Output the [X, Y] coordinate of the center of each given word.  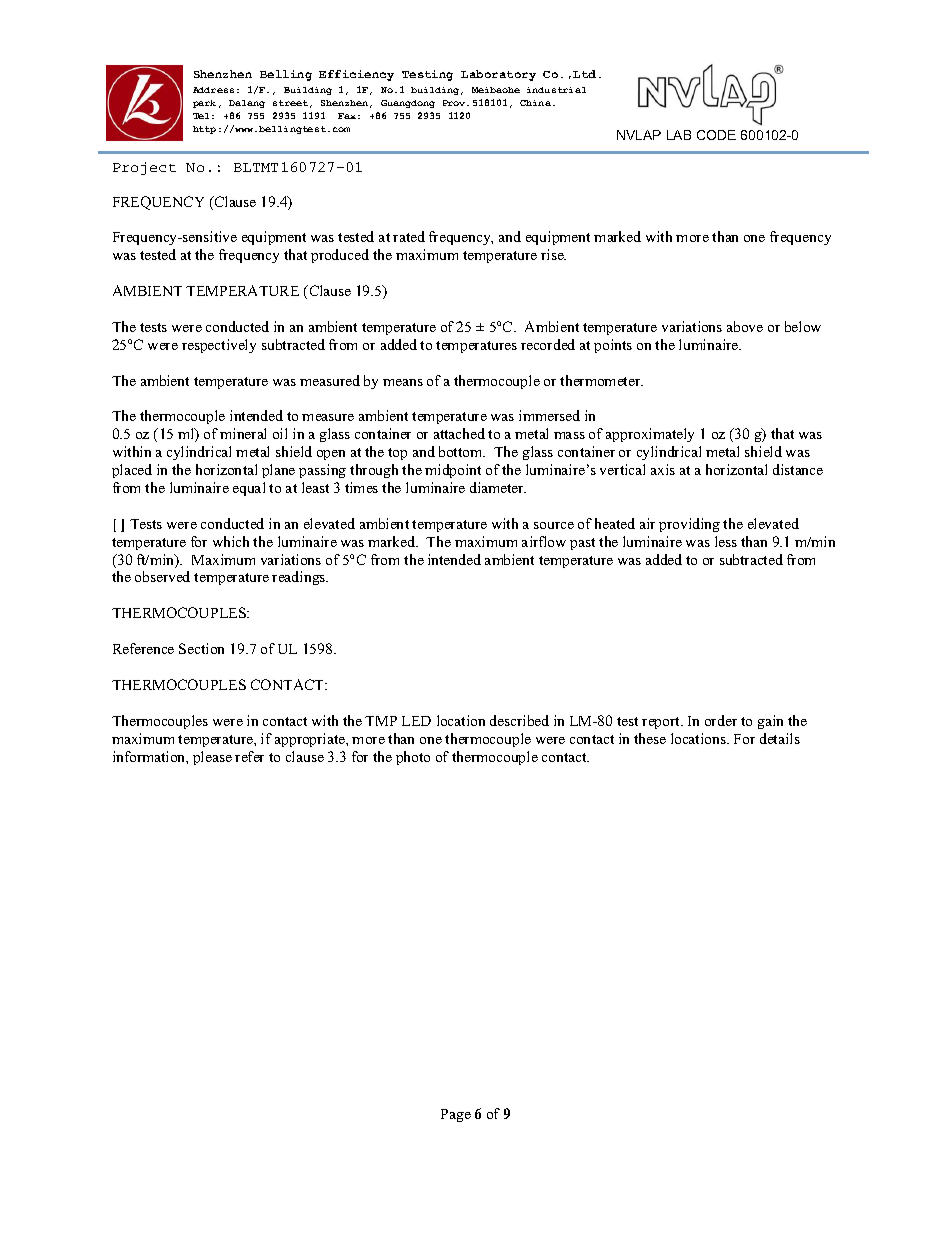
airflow [544, 541]
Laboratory [498, 75]
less [726, 541]
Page [456, 1115]
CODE [716, 135]
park [204, 104]
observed [162, 576]
